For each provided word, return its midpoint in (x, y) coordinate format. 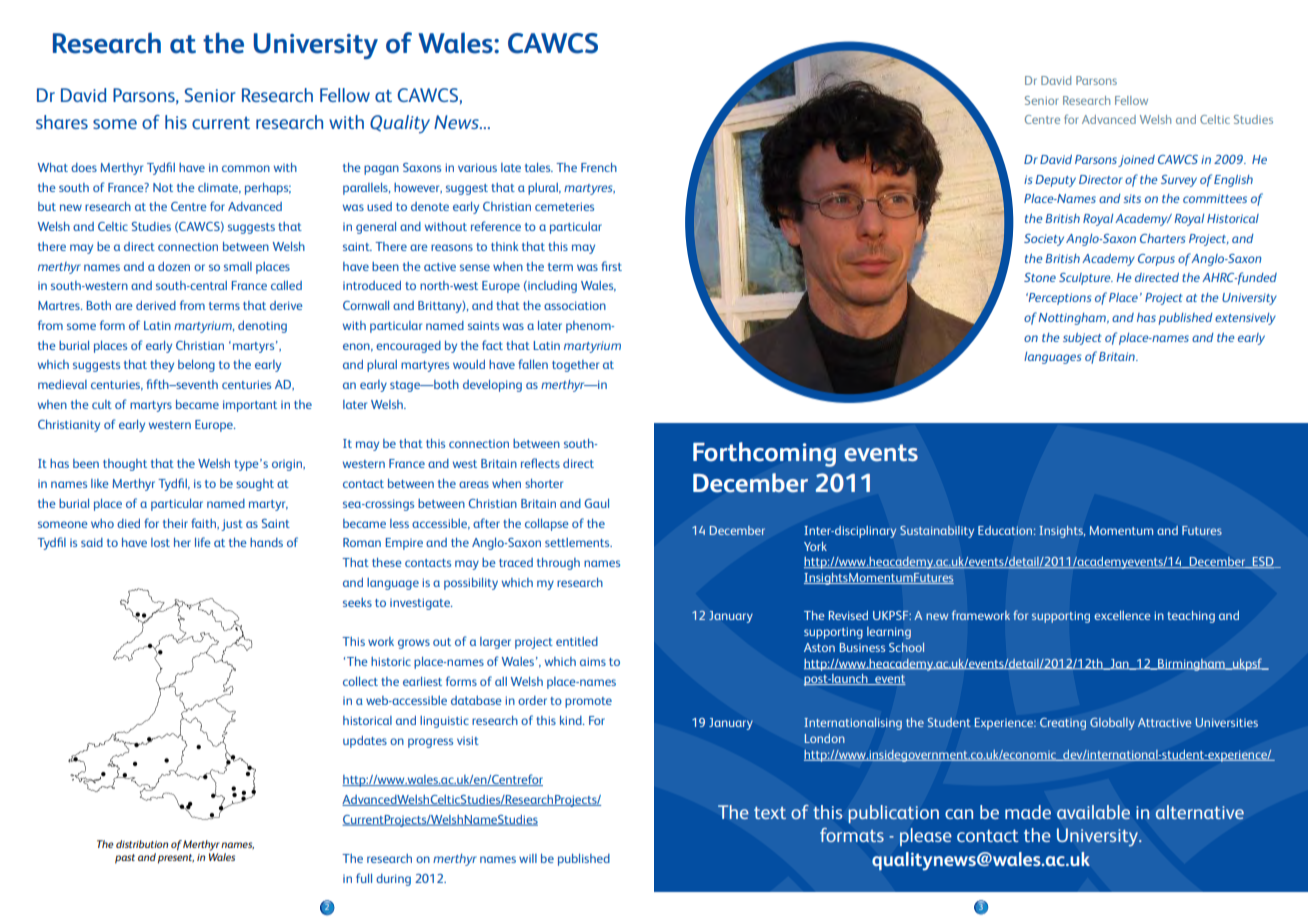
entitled (577, 641)
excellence (1122, 615)
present (176, 859)
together (575, 366)
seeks (357, 602)
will (528, 858)
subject (1082, 339)
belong (196, 366)
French (599, 167)
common (246, 168)
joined (1136, 161)
